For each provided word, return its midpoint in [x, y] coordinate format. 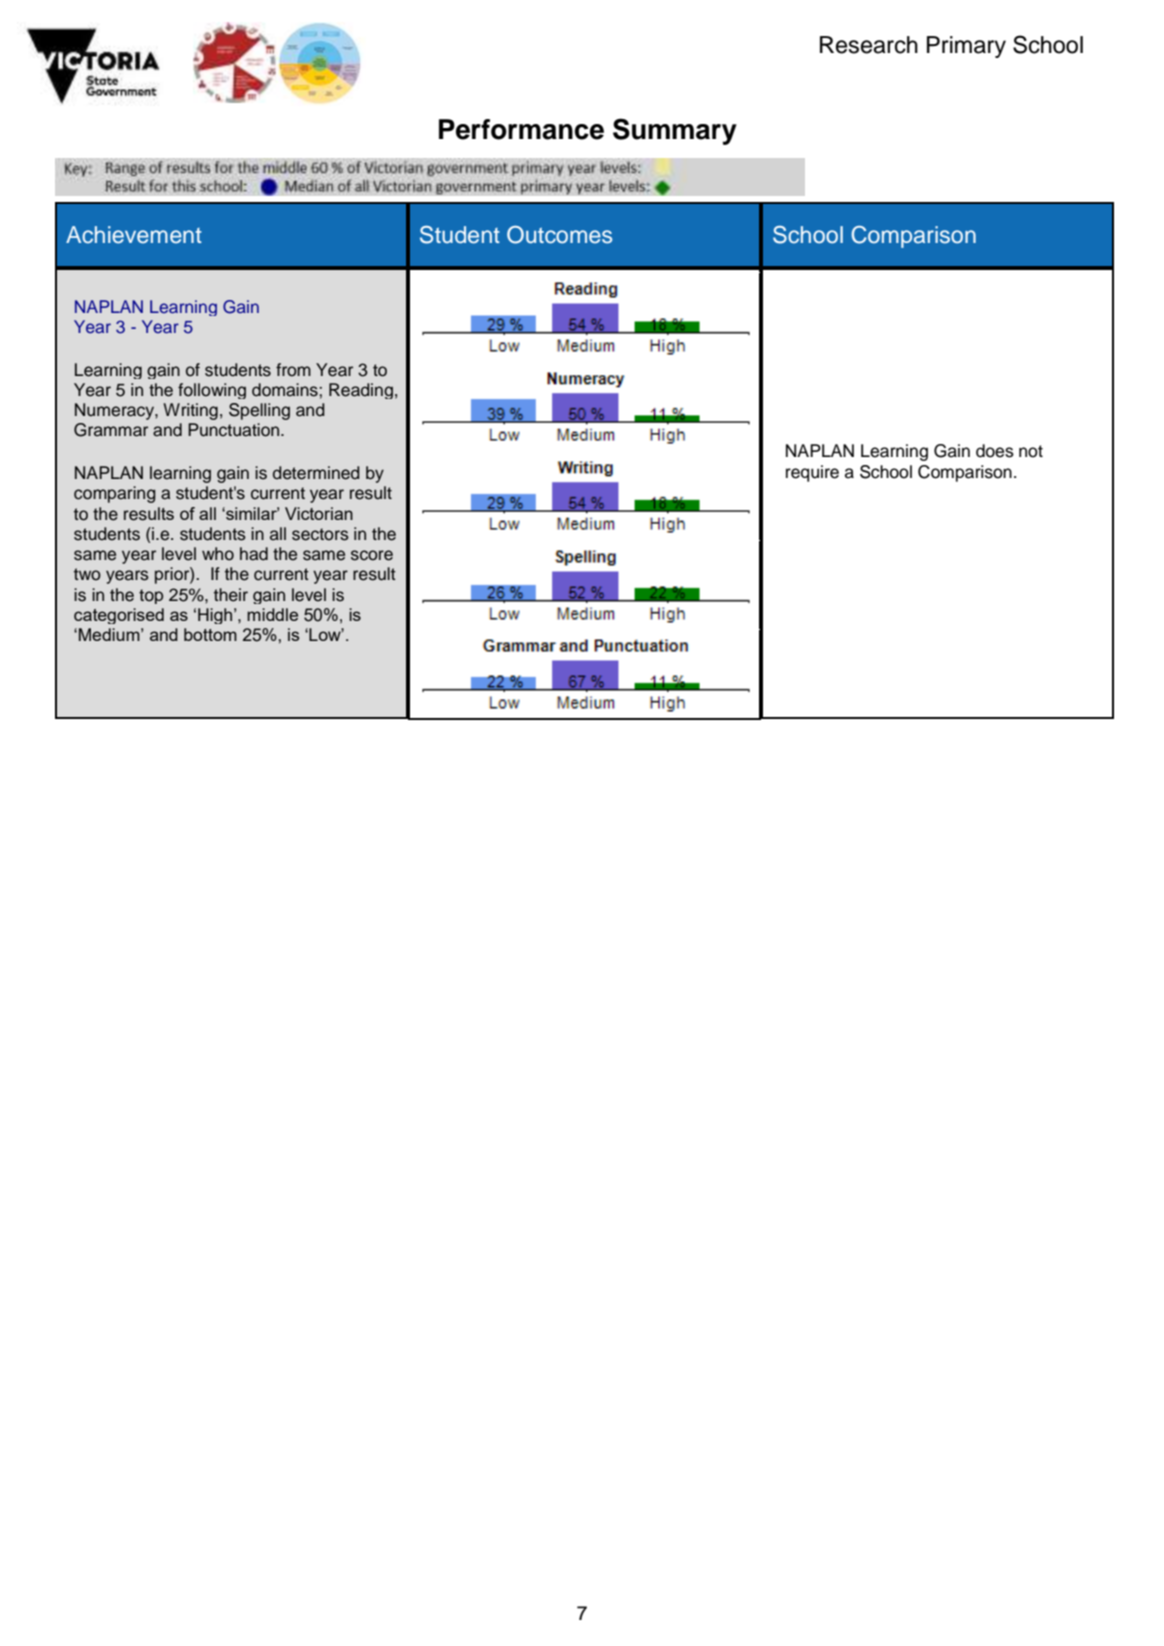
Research [869, 45]
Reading [361, 391]
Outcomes [559, 235]
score [372, 555]
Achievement [134, 235]
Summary [675, 131]
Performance [521, 129]
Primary [966, 47]
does [995, 451]
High [216, 616]
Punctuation [235, 430]
